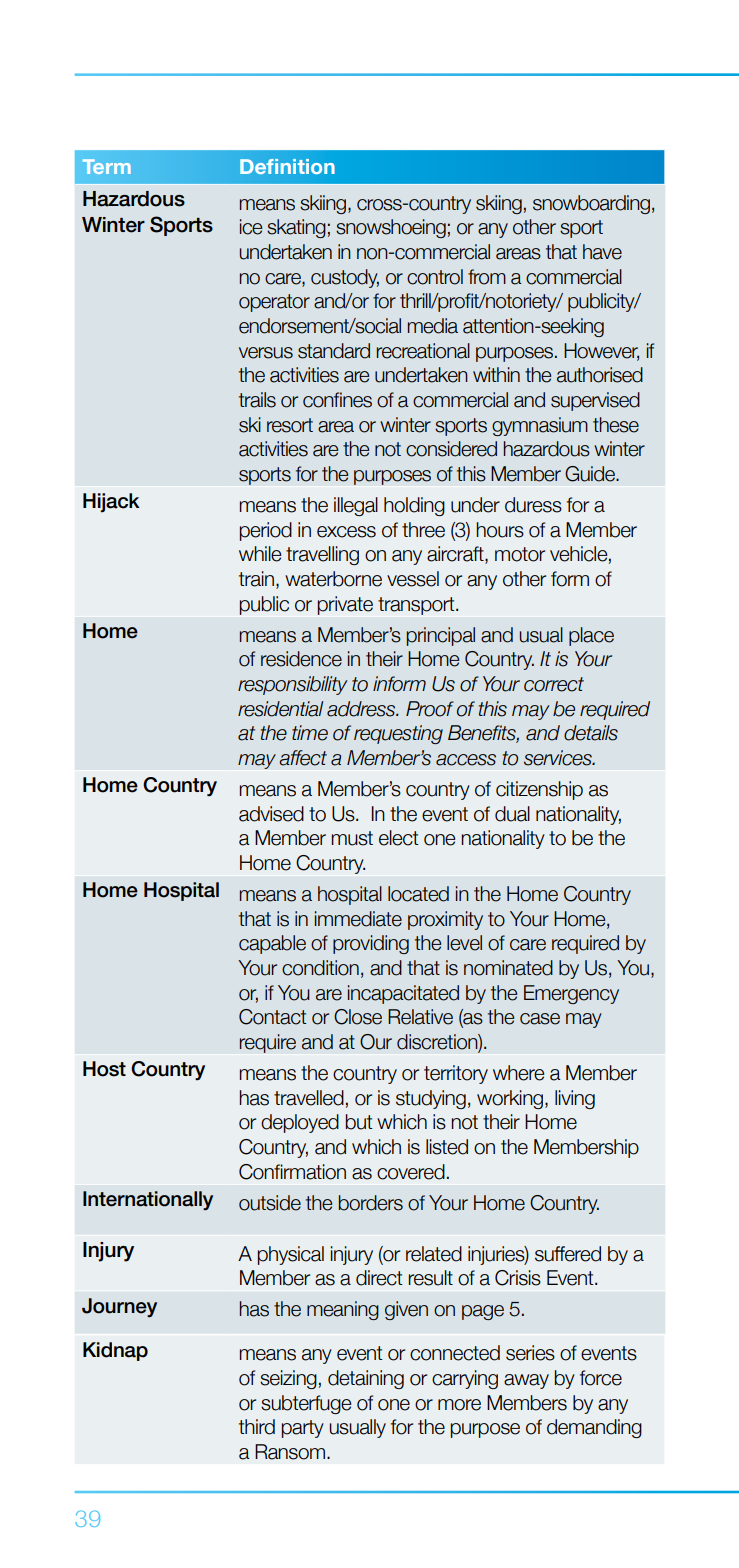 This screenshot has height=1568, width=739. Describe the element at coordinates (539, 790) in the screenshot. I see `citizenship` at that location.
